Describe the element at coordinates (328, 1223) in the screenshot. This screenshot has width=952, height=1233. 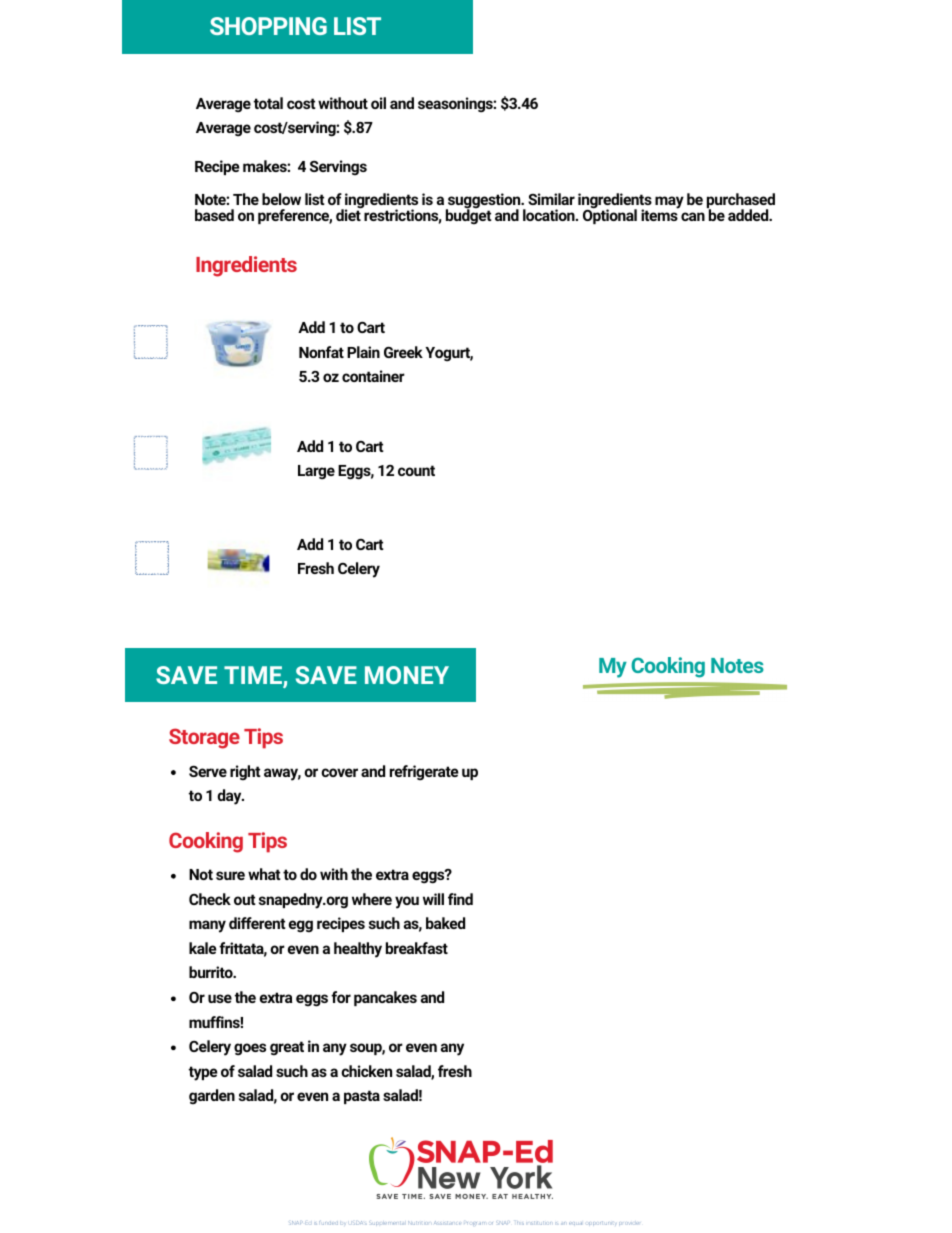
I see `funded` at that location.
